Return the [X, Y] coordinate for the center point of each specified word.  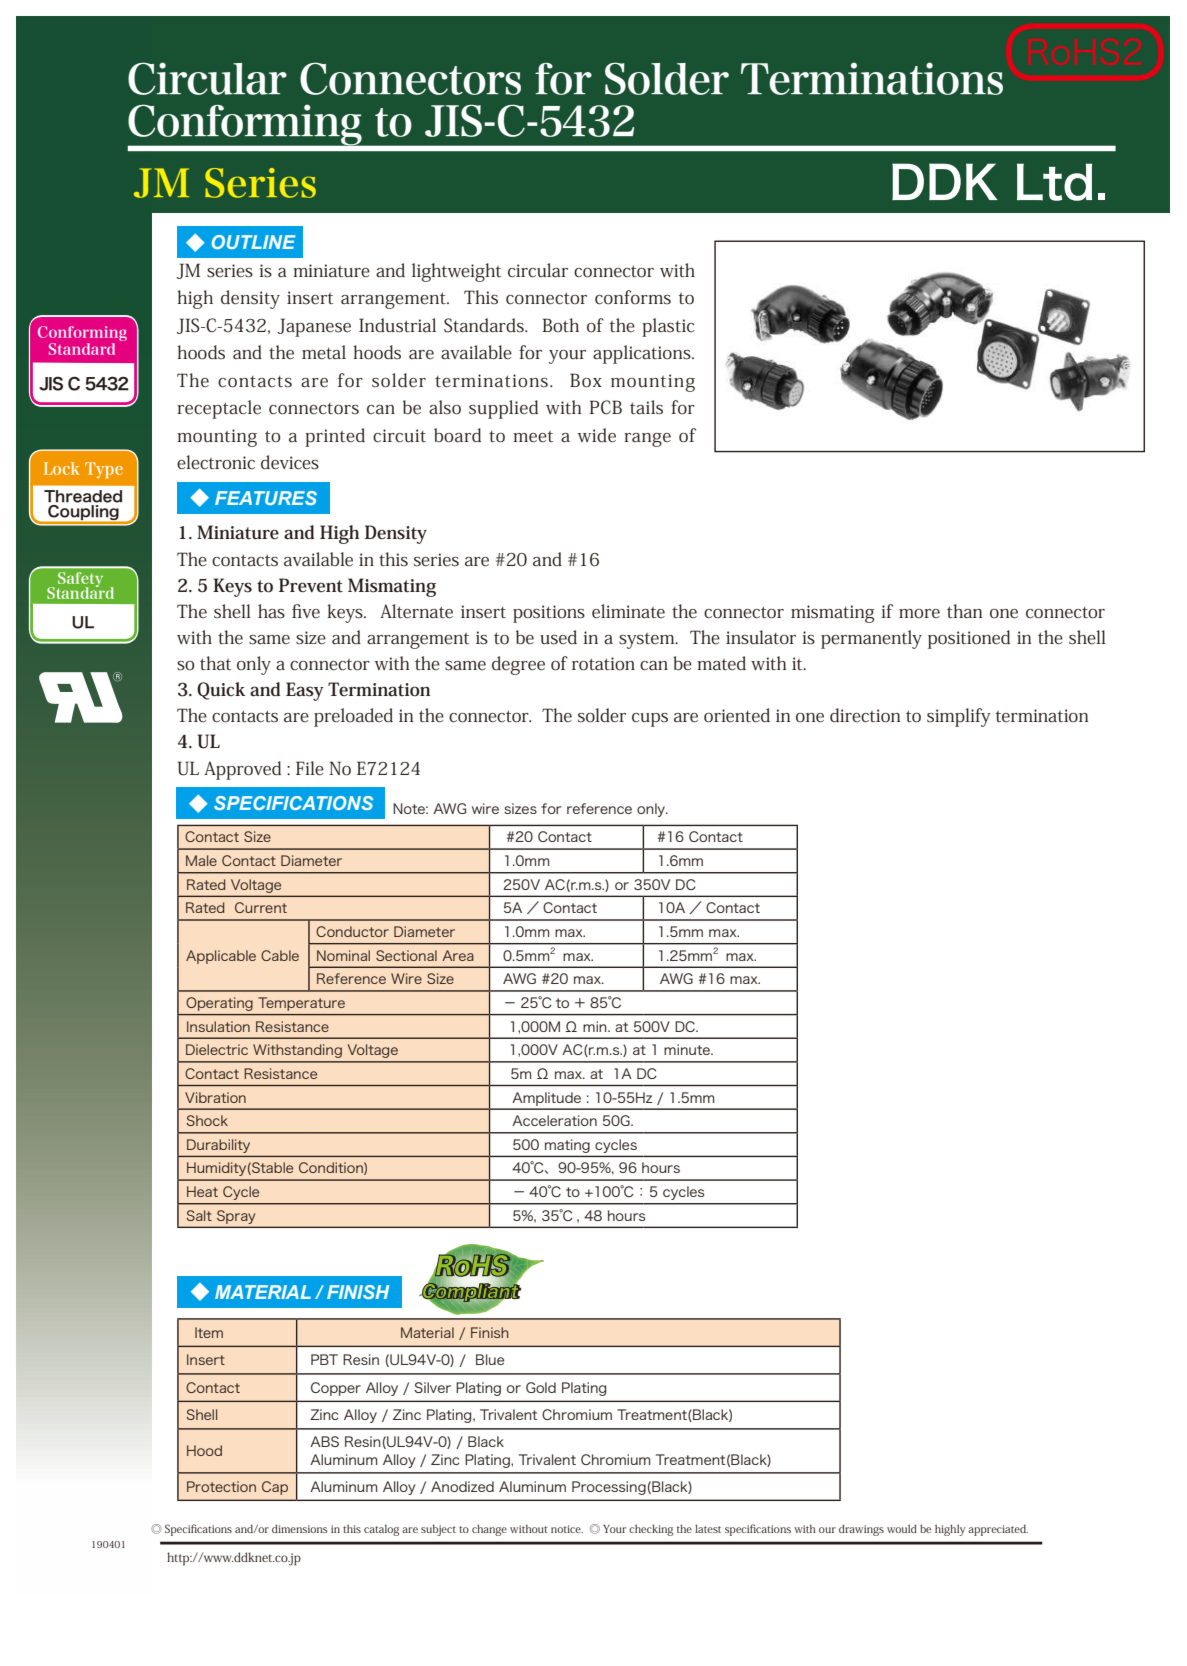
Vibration [215, 1097]
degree [518, 665]
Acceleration [554, 1120]
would [902, 1528]
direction [865, 715]
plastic [668, 327]
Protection [221, 1486]
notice [567, 1529]
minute [688, 1049]
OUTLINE [254, 242]
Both [560, 325]
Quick [221, 691]
